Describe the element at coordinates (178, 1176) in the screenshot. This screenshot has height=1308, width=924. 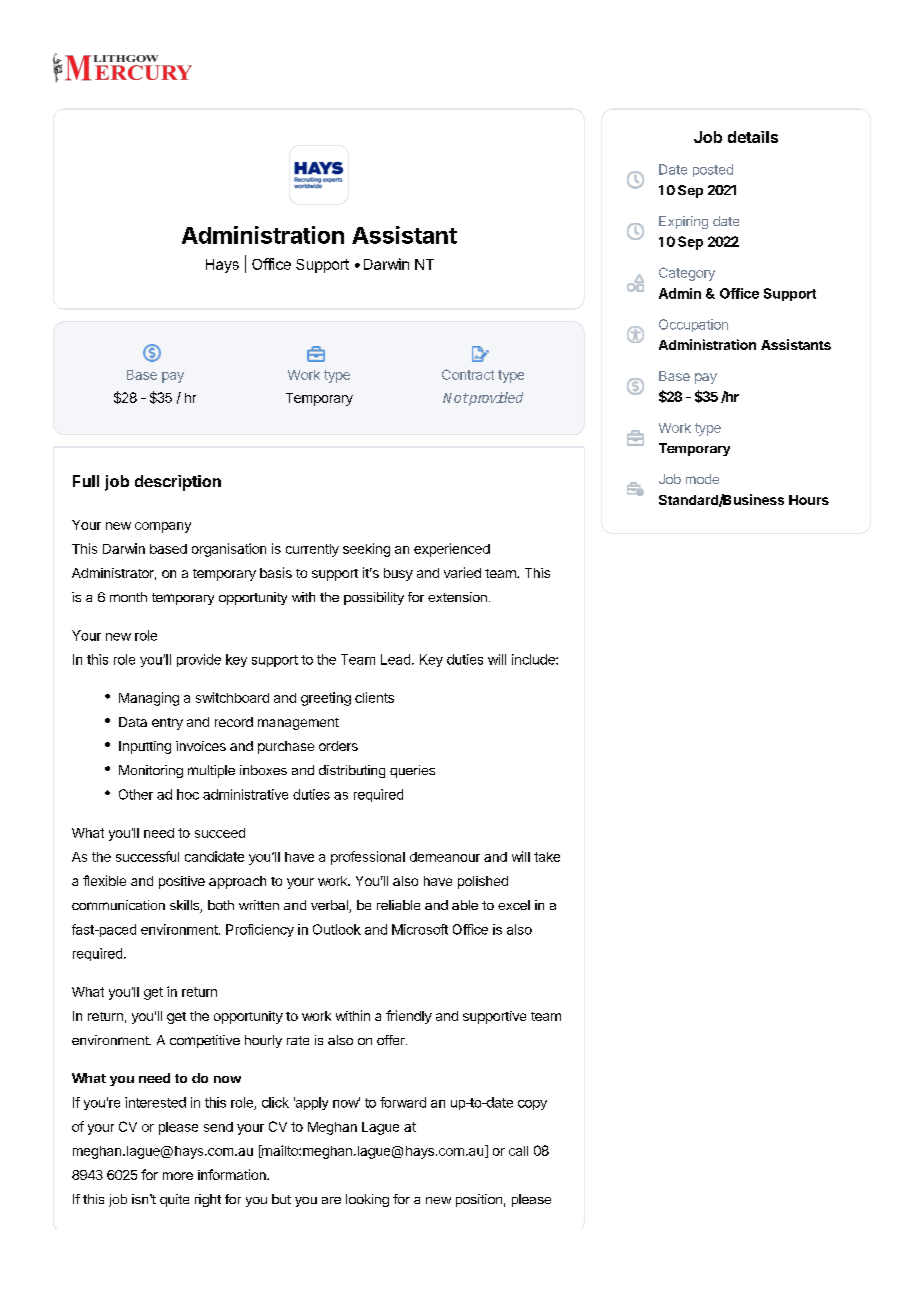
I see `more` at that location.
